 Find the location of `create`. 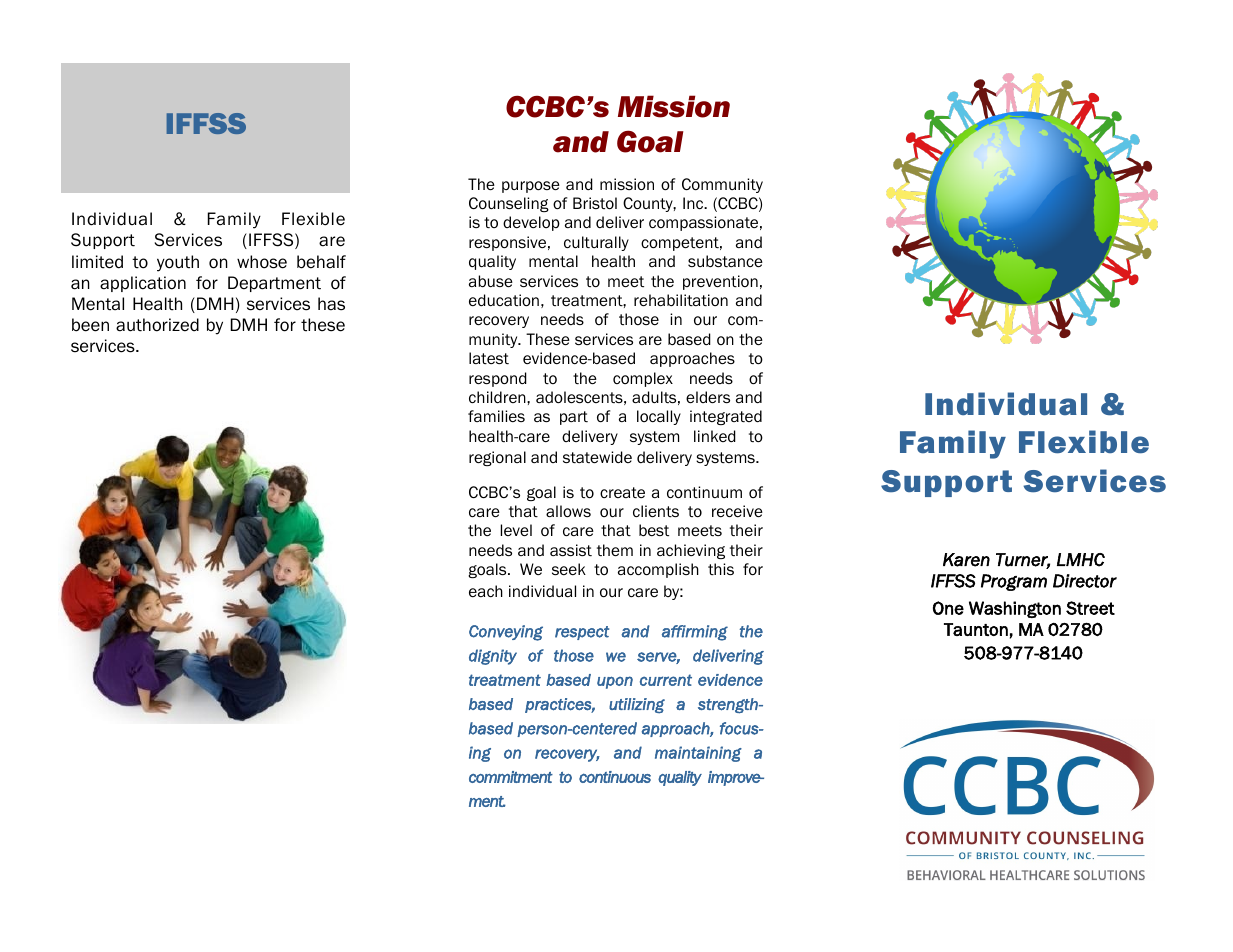

create is located at coordinates (622, 493).
